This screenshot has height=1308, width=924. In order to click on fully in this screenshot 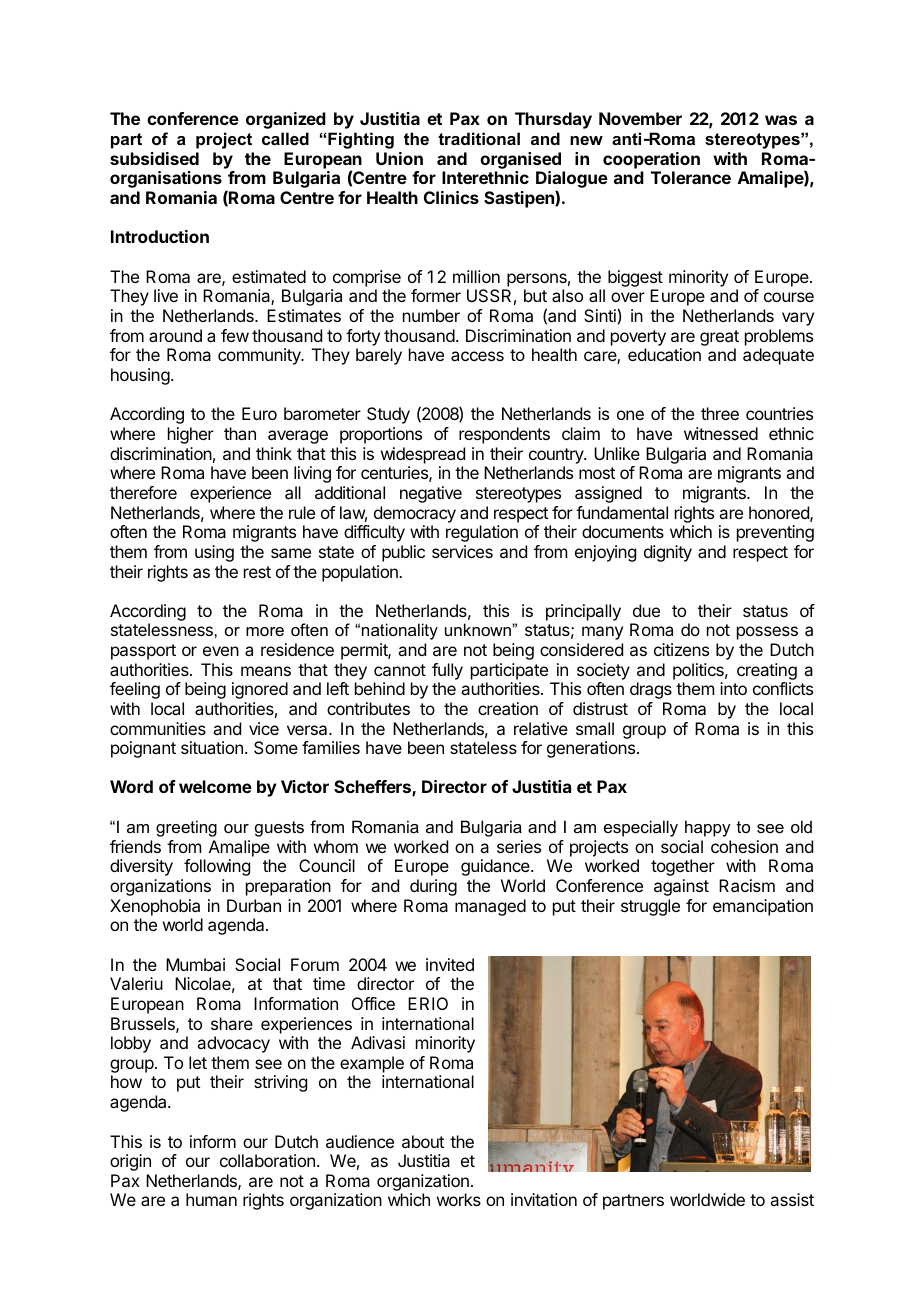, I will do `click(447, 671)`.
